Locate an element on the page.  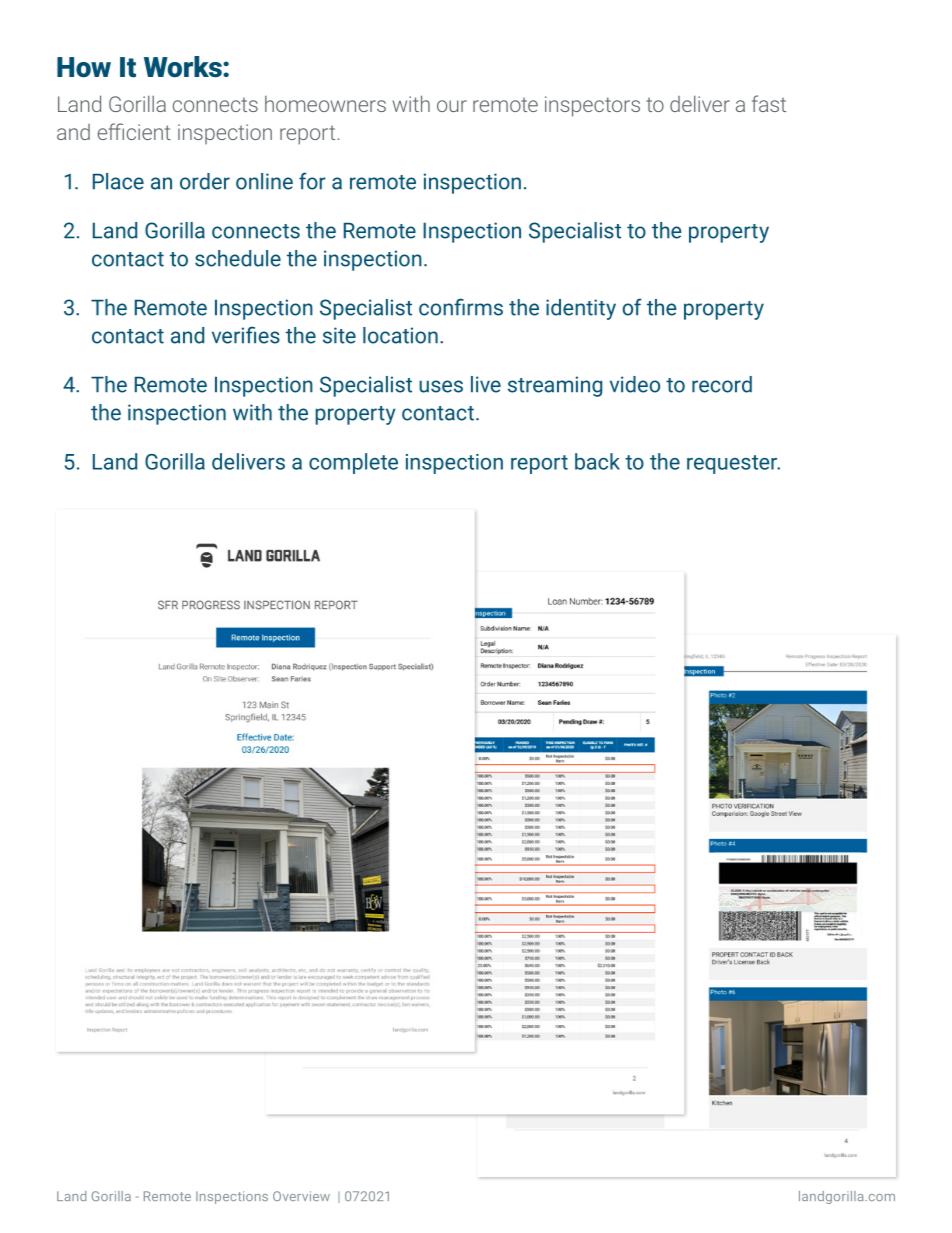
our is located at coordinates (452, 106).
